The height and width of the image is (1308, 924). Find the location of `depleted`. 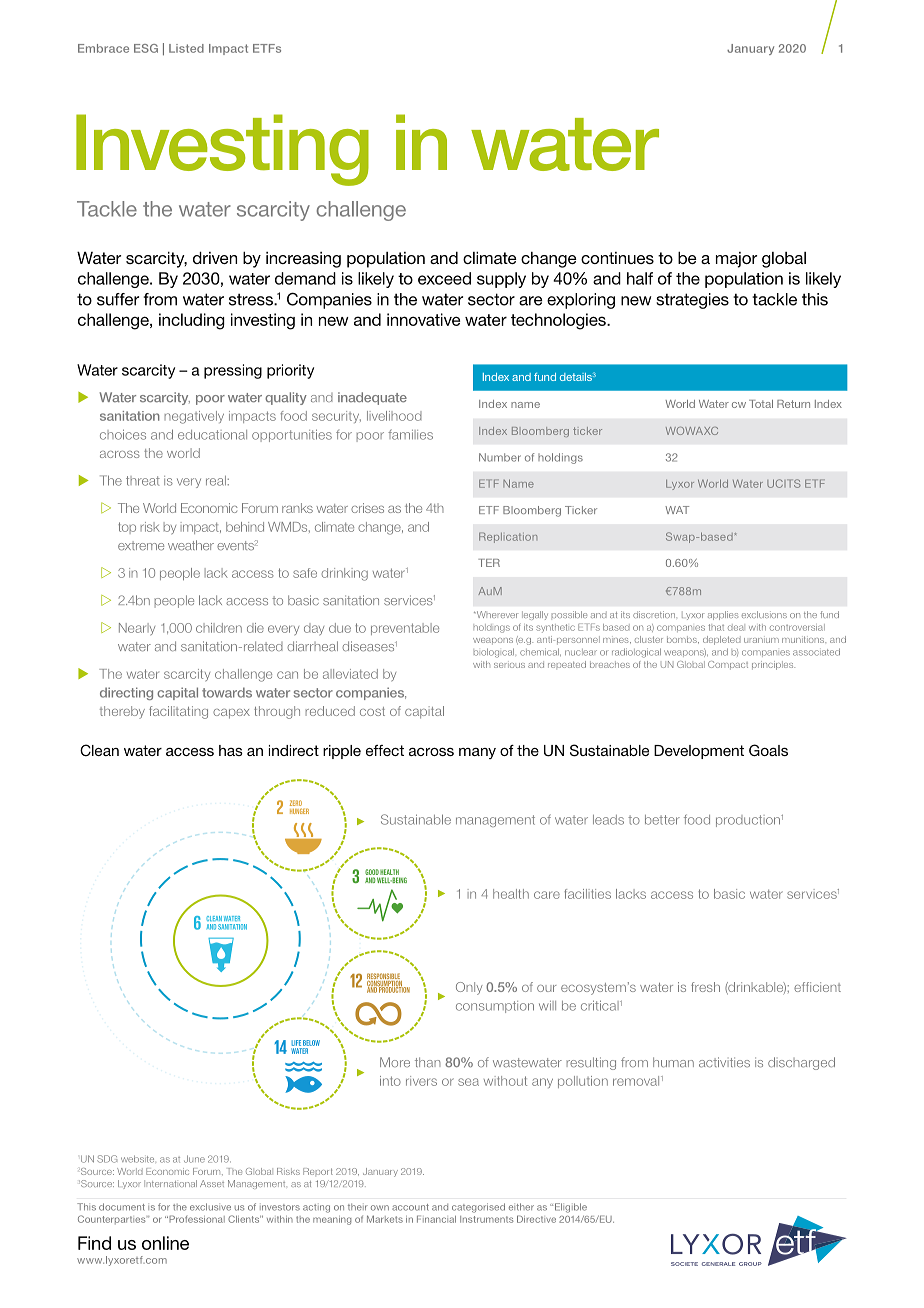

depleted is located at coordinates (722, 640).
